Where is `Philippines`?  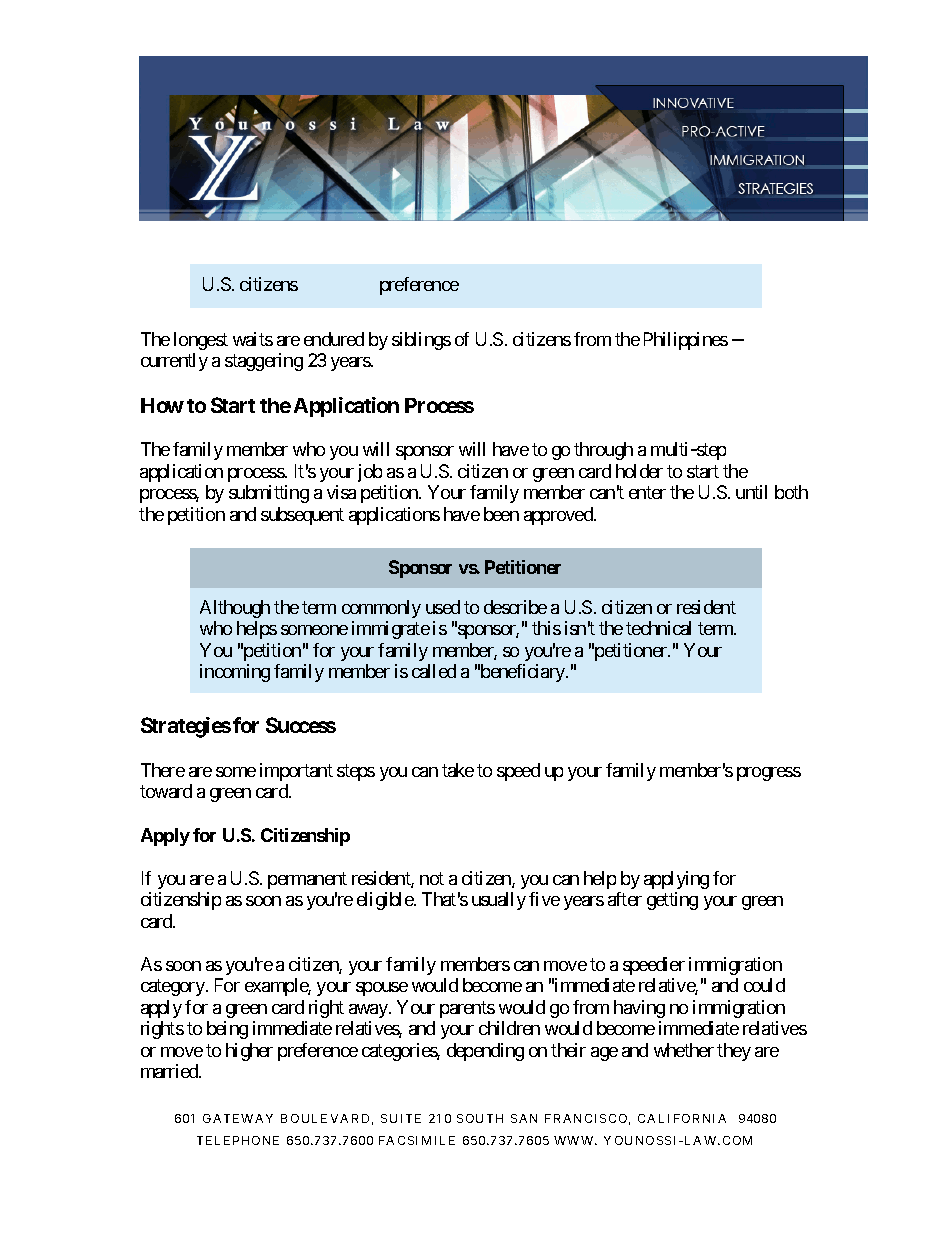 Philippines is located at coordinates (686, 341).
